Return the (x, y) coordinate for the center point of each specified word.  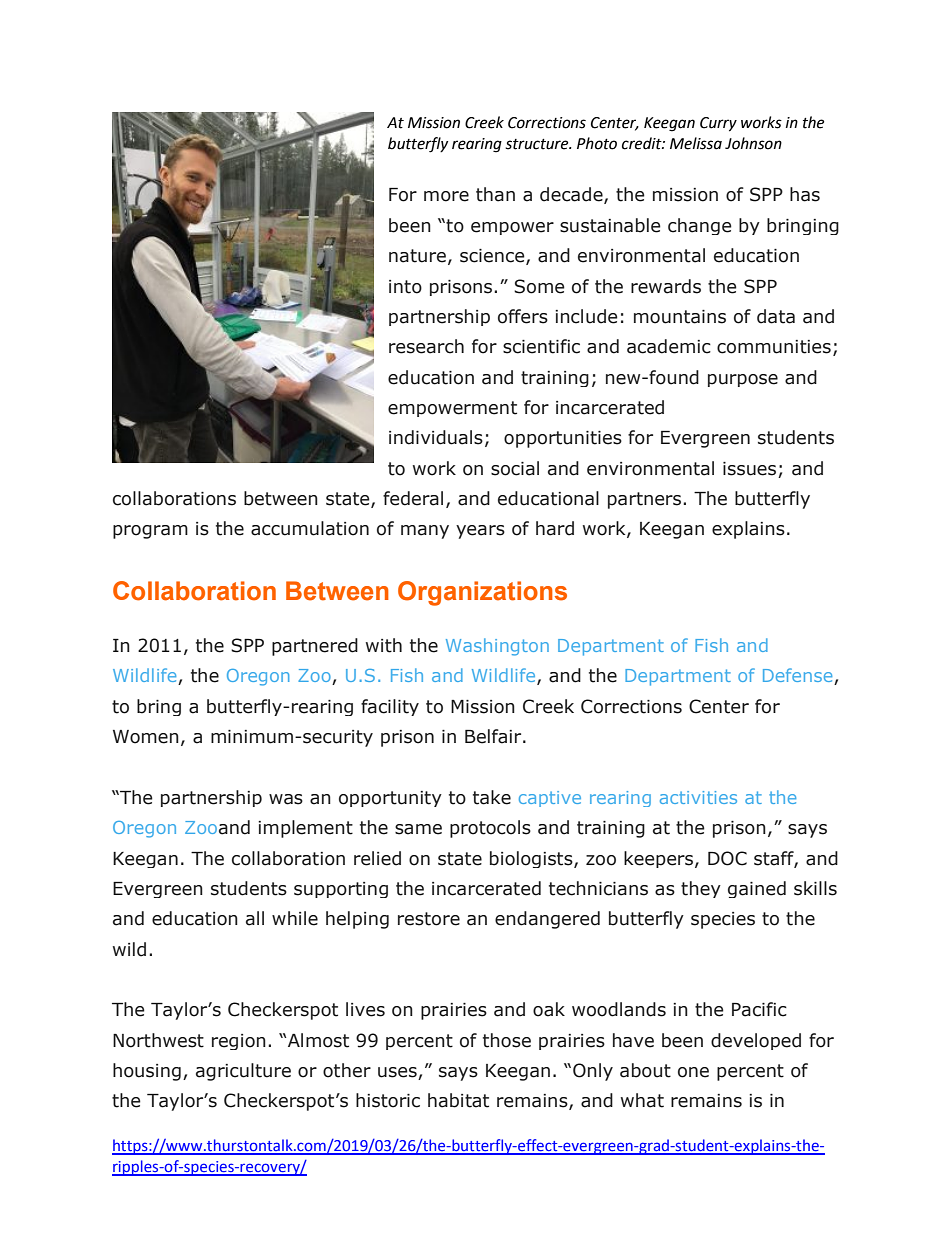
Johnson (753, 143)
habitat (458, 1100)
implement (305, 829)
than (495, 194)
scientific (541, 346)
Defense (799, 676)
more (446, 196)
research (426, 346)
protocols (490, 829)
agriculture (243, 1072)
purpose (743, 380)
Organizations (482, 593)
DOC (727, 858)
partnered (315, 647)
